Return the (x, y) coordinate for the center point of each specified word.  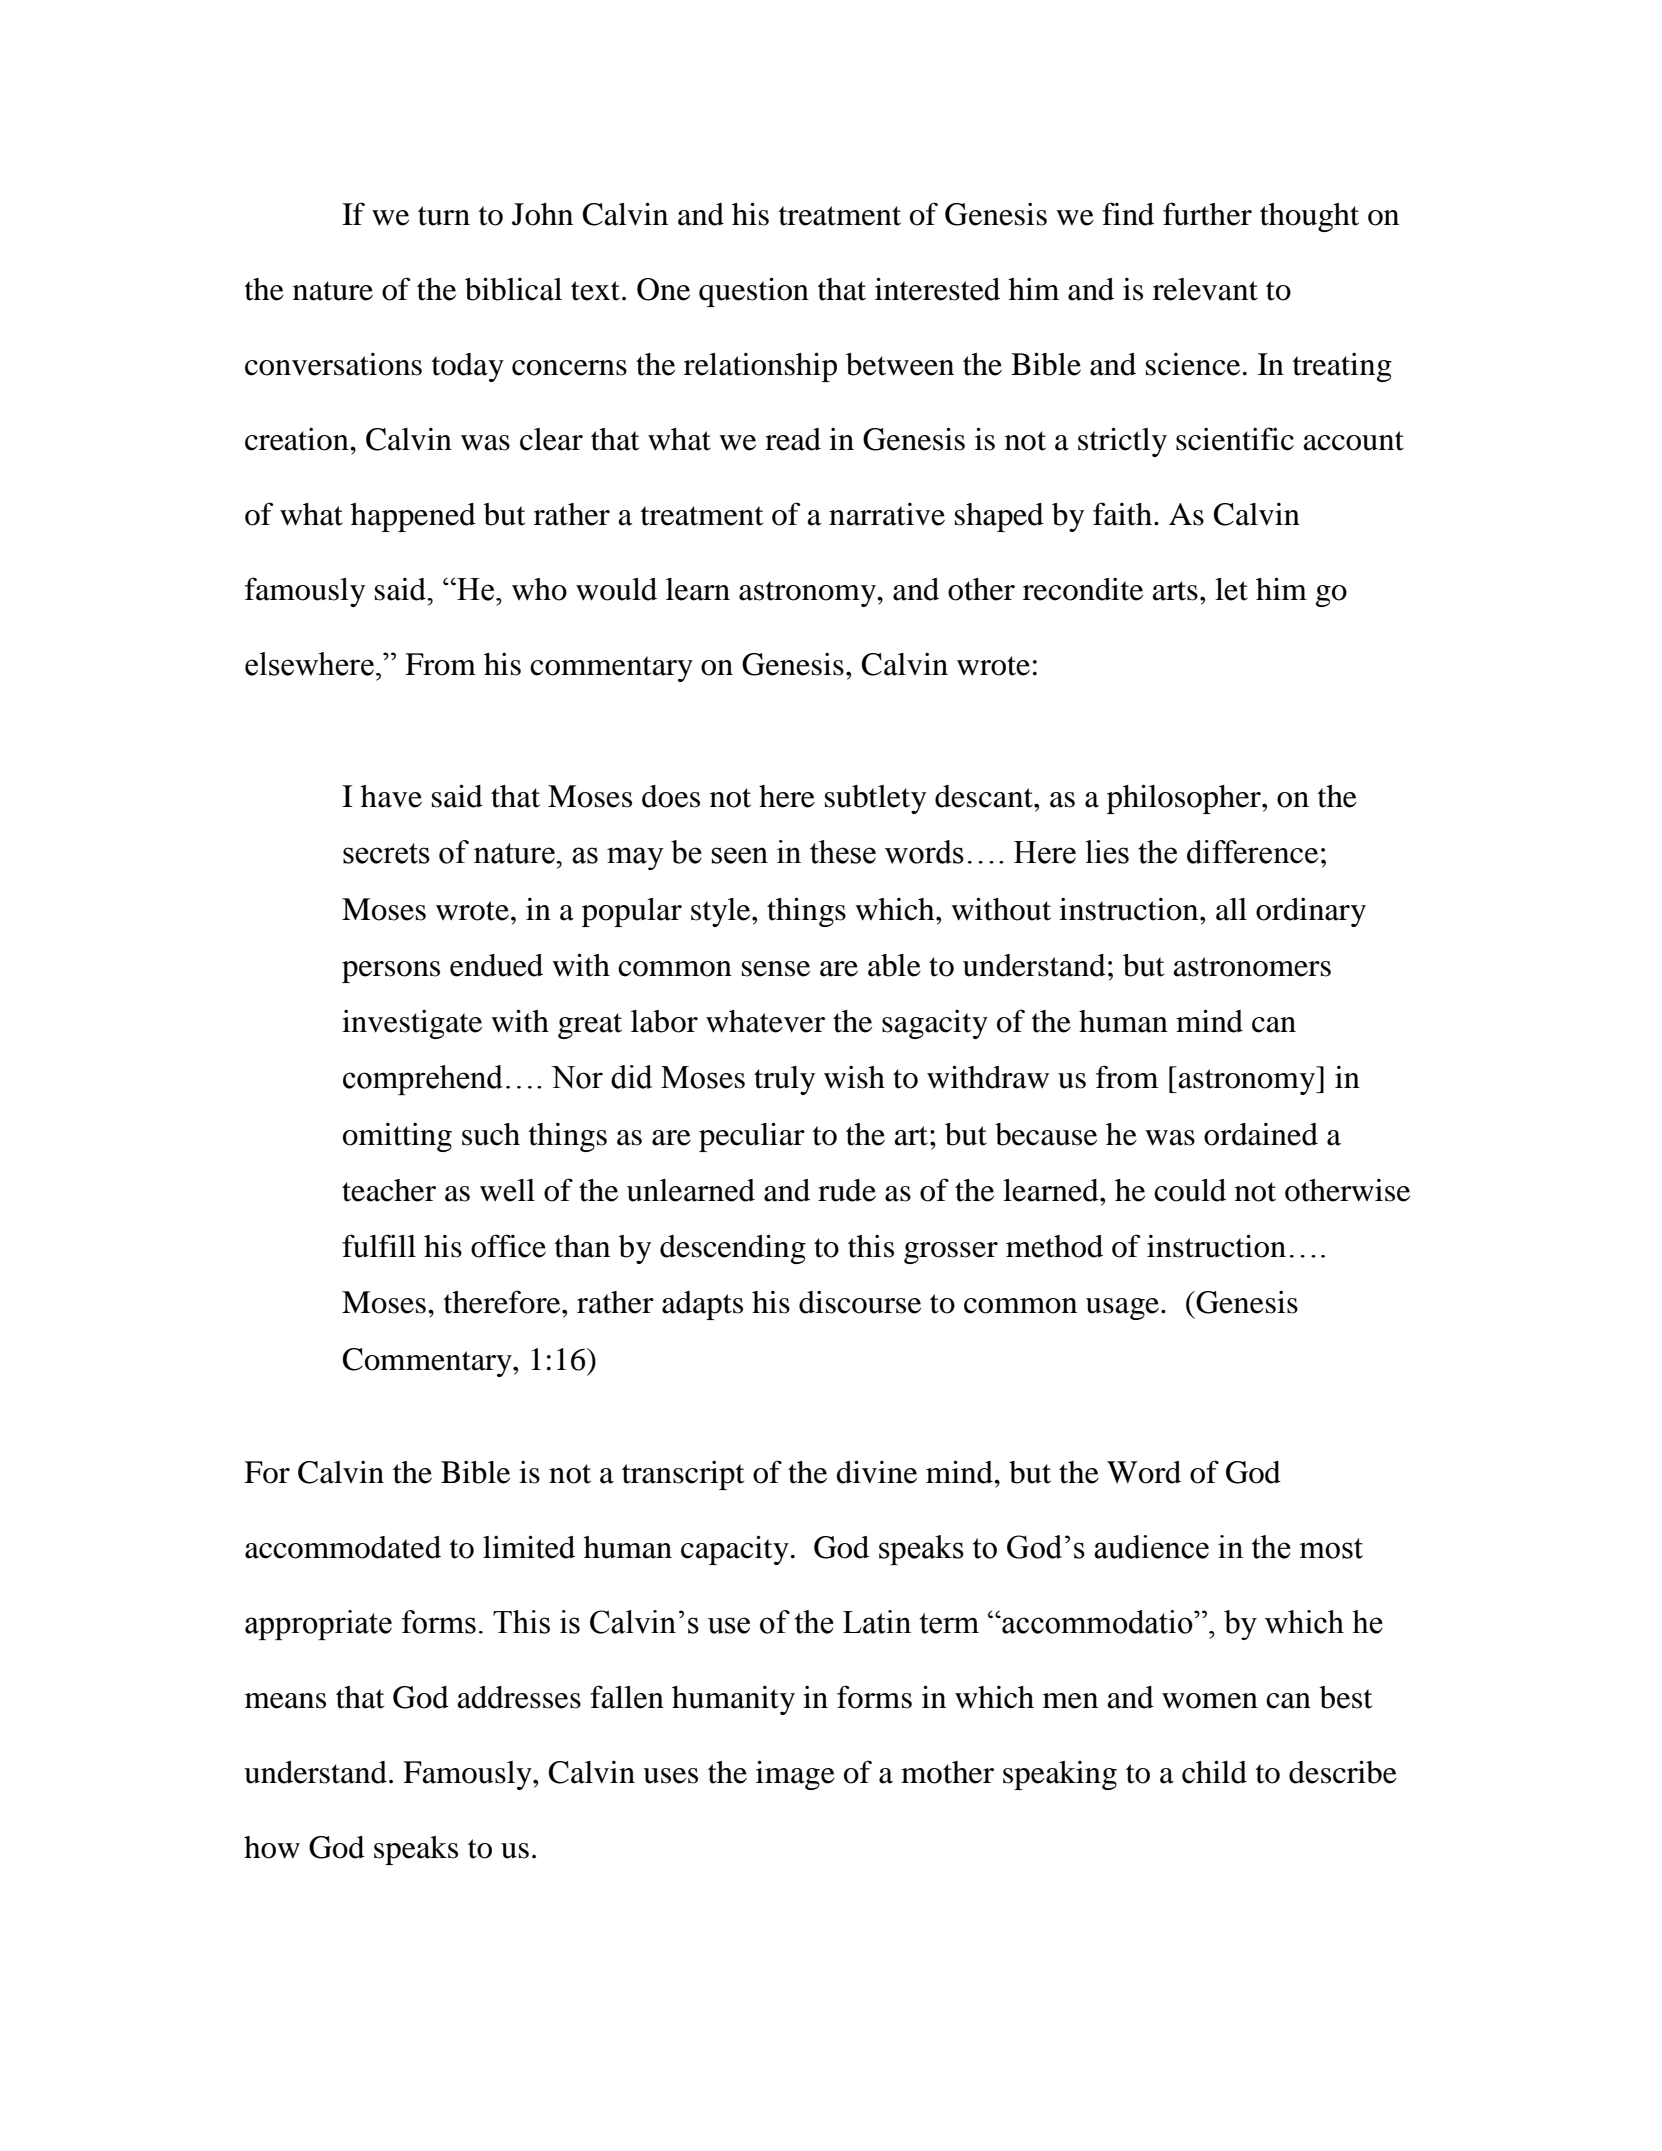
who (539, 589)
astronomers (1252, 967)
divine (876, 1472)
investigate (412, 1024)
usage (1124, 1309)
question (754, 292)
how (272, 1847)
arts (1175, 591)
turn (444, 216)
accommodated (343, 1547)
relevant (1205, 289)
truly (784, 1080)
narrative (887, 514)
